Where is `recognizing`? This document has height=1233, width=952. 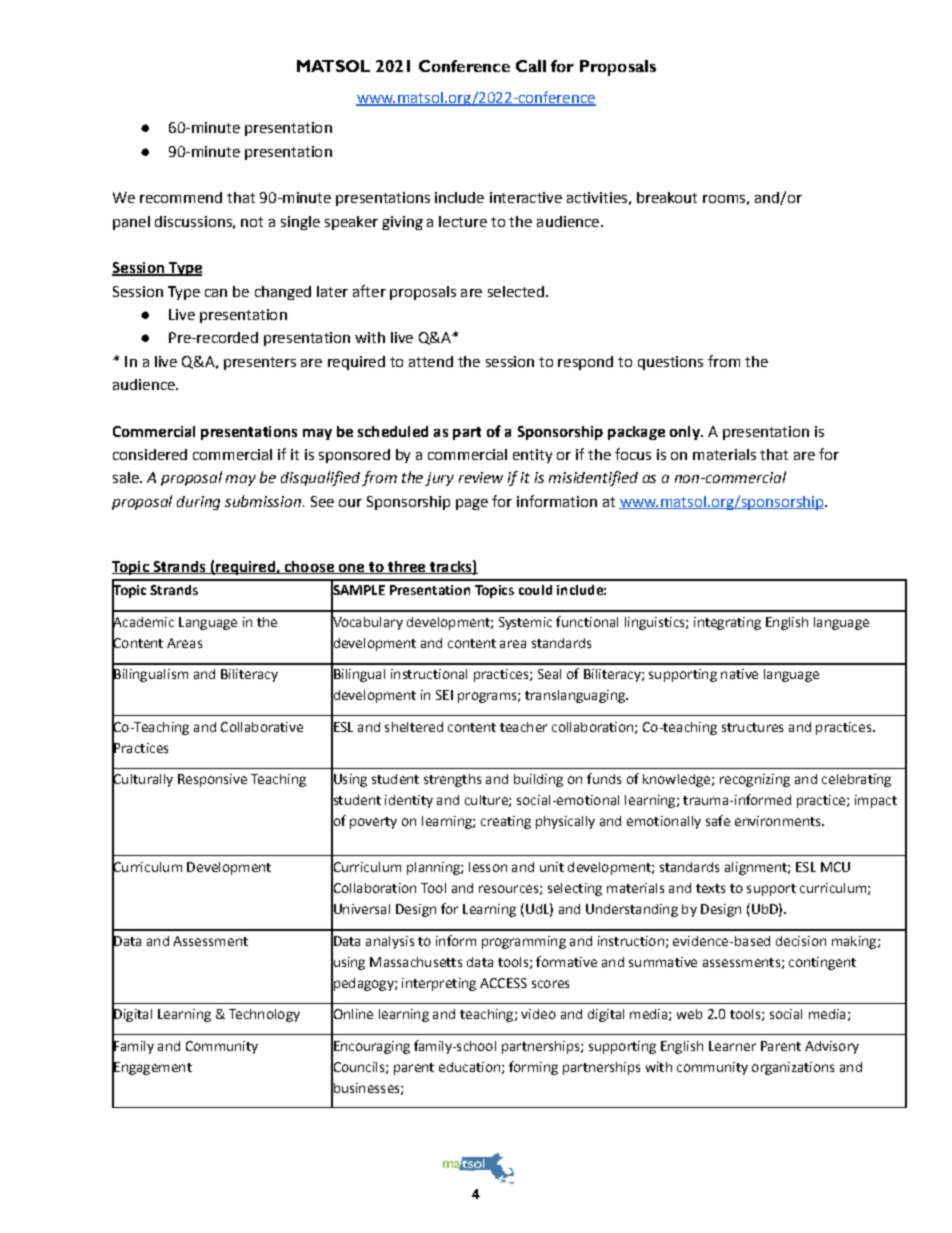 recognizing is located at coordinates (755, 780).
